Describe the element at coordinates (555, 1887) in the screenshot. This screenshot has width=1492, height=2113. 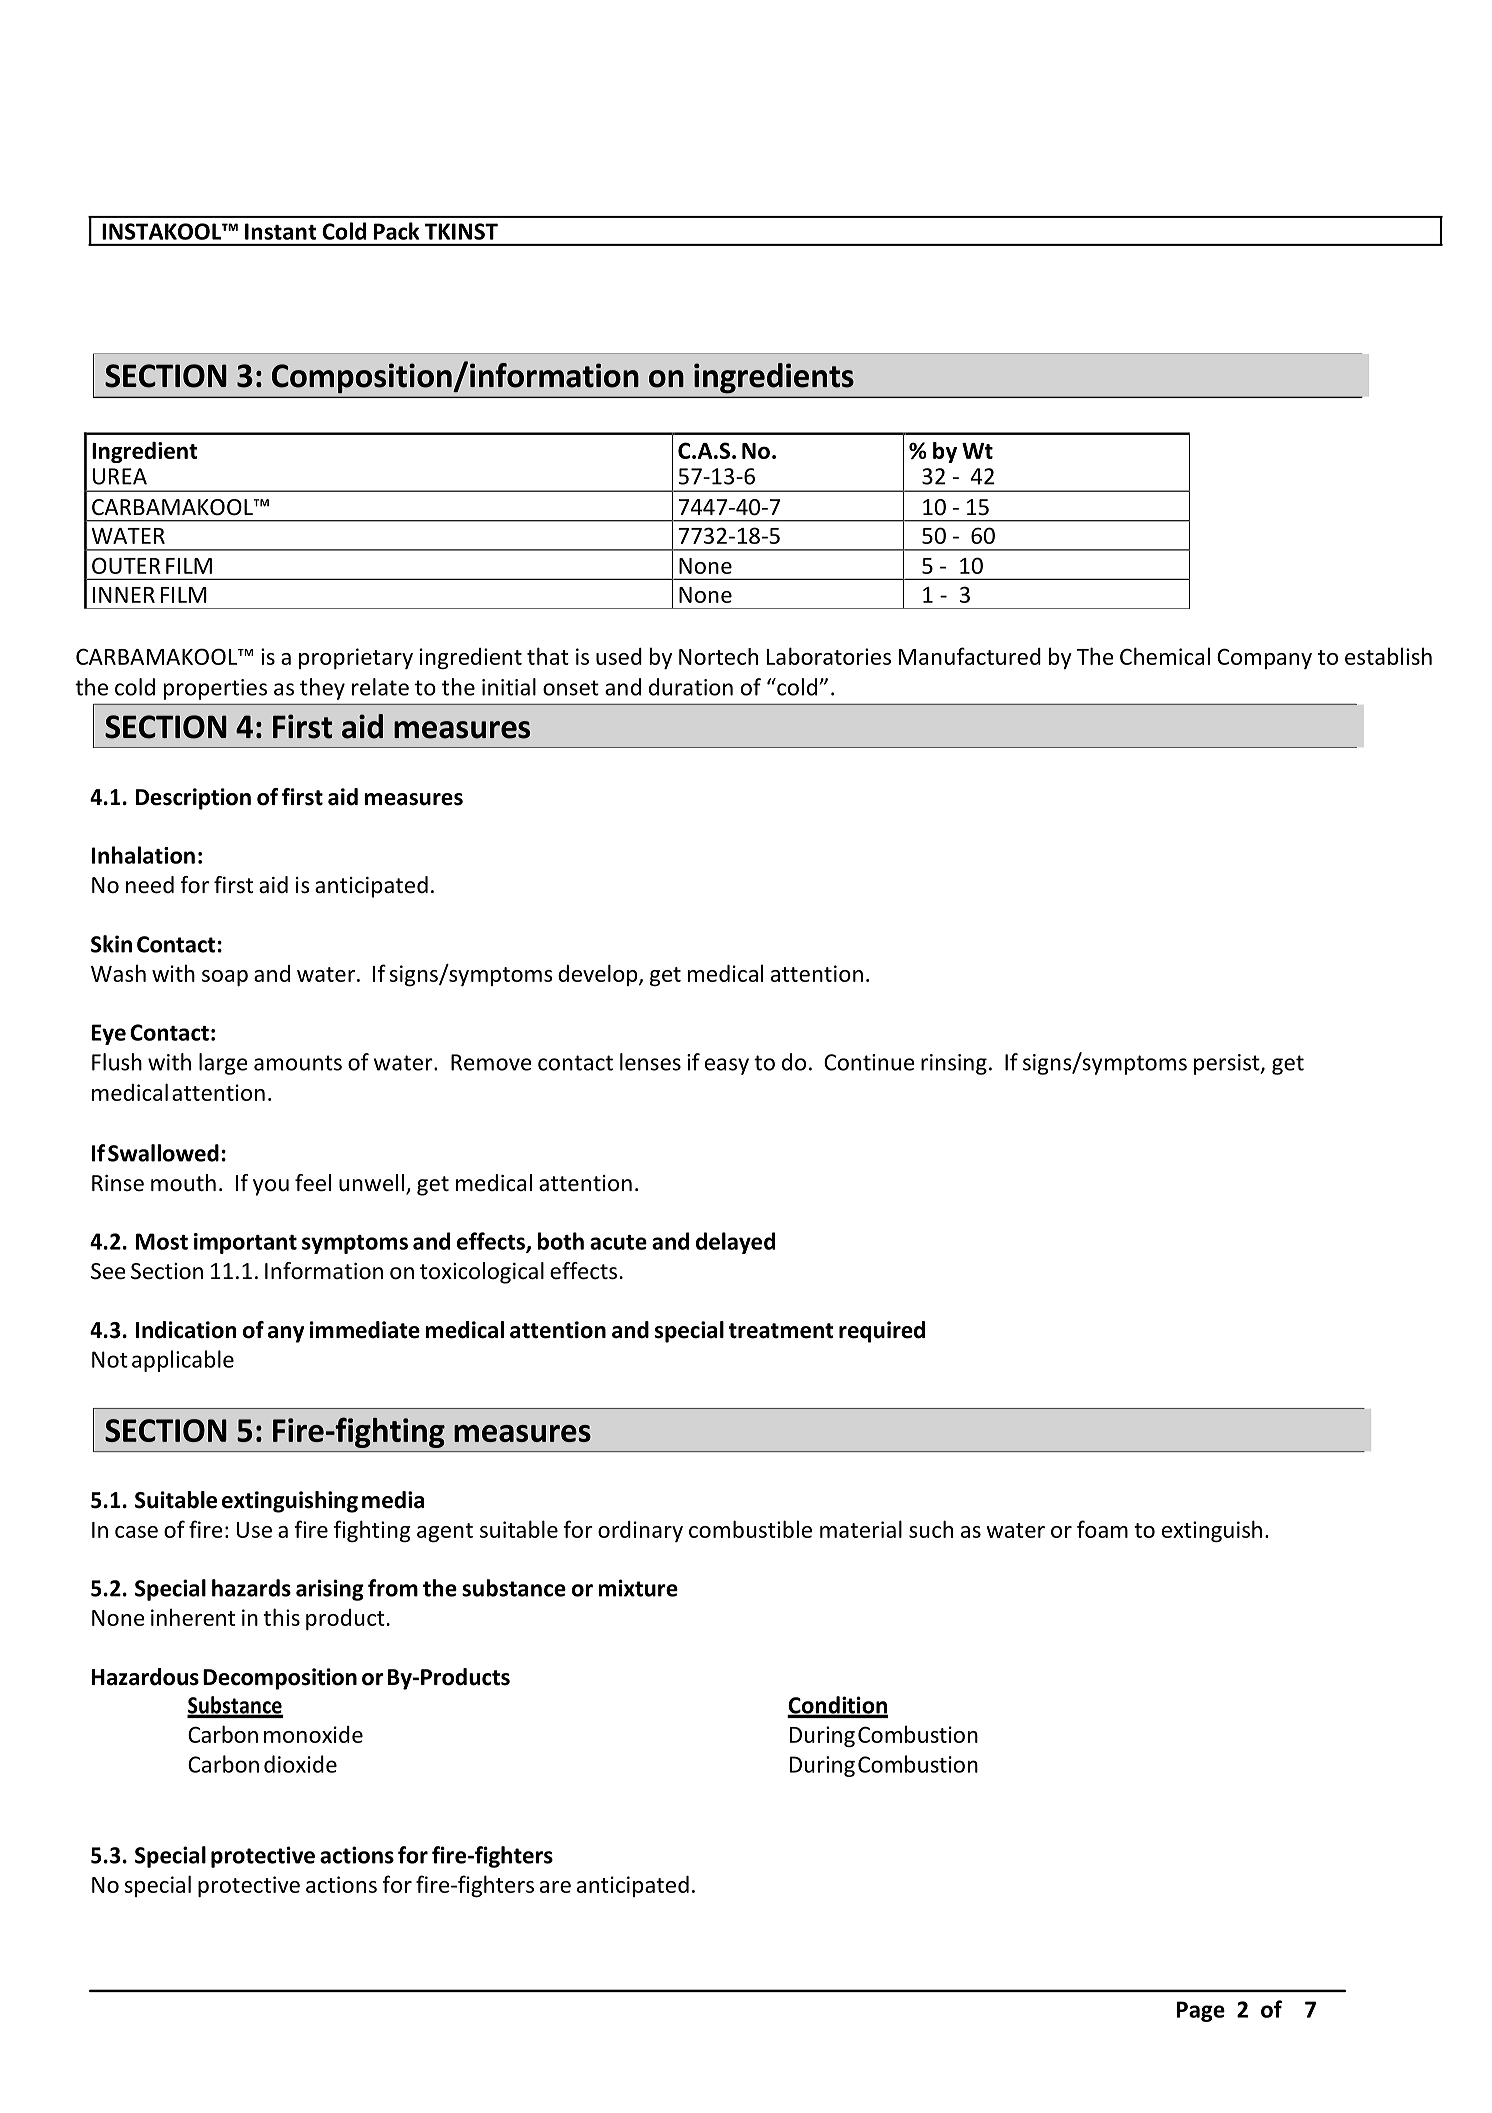
I see `are` at that location.
